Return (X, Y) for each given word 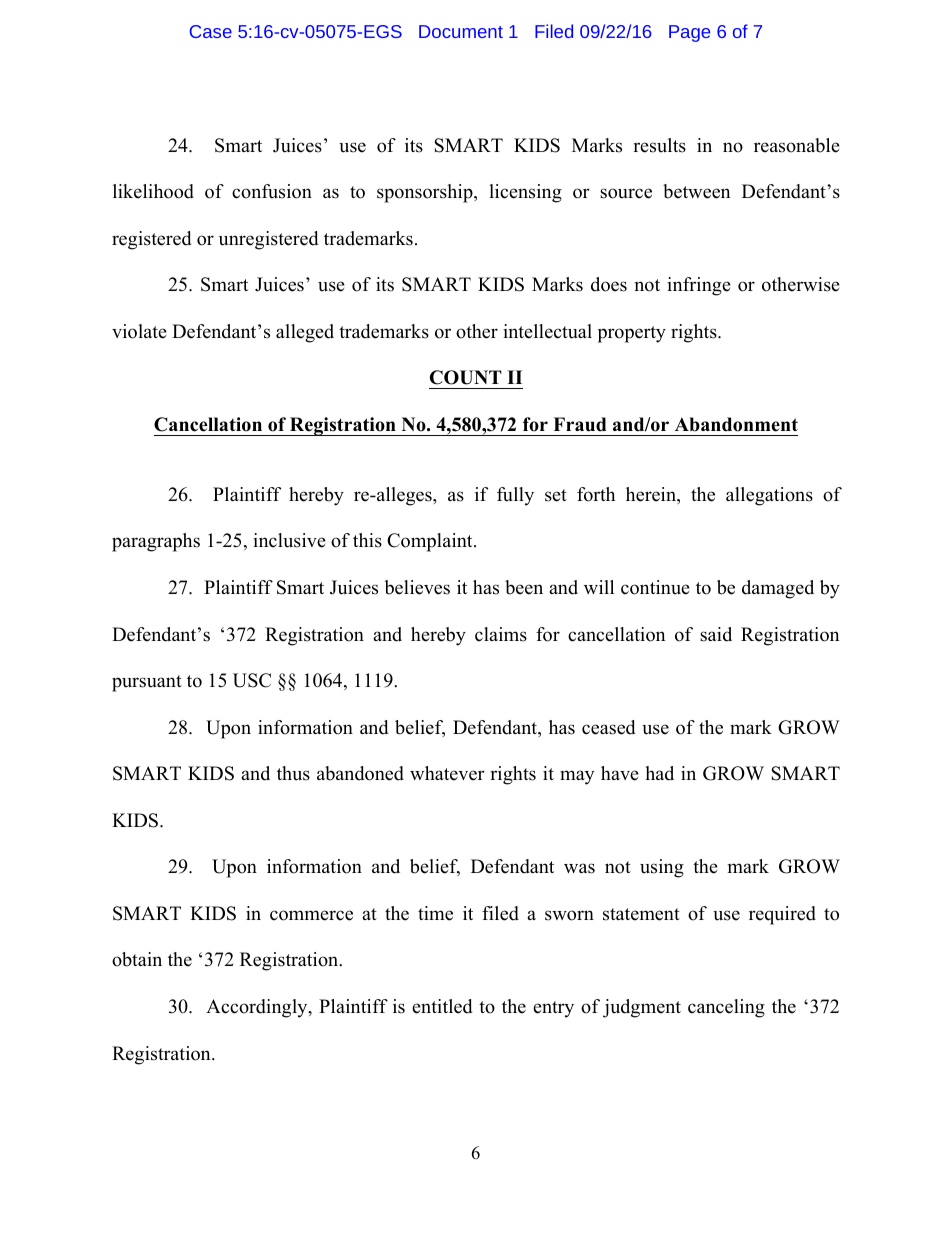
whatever (447, 773)
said (716, 634)
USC (252, 680)
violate (139, 331)
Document (461, 31)
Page (689, 33)
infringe (699, 286)
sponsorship (426, 193)
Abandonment (736, 424)
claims (501, 634)
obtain (137, 959)
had (659, 773)
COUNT (466, 377)
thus (293, 773)
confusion (272, 191)
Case (211, 31)
